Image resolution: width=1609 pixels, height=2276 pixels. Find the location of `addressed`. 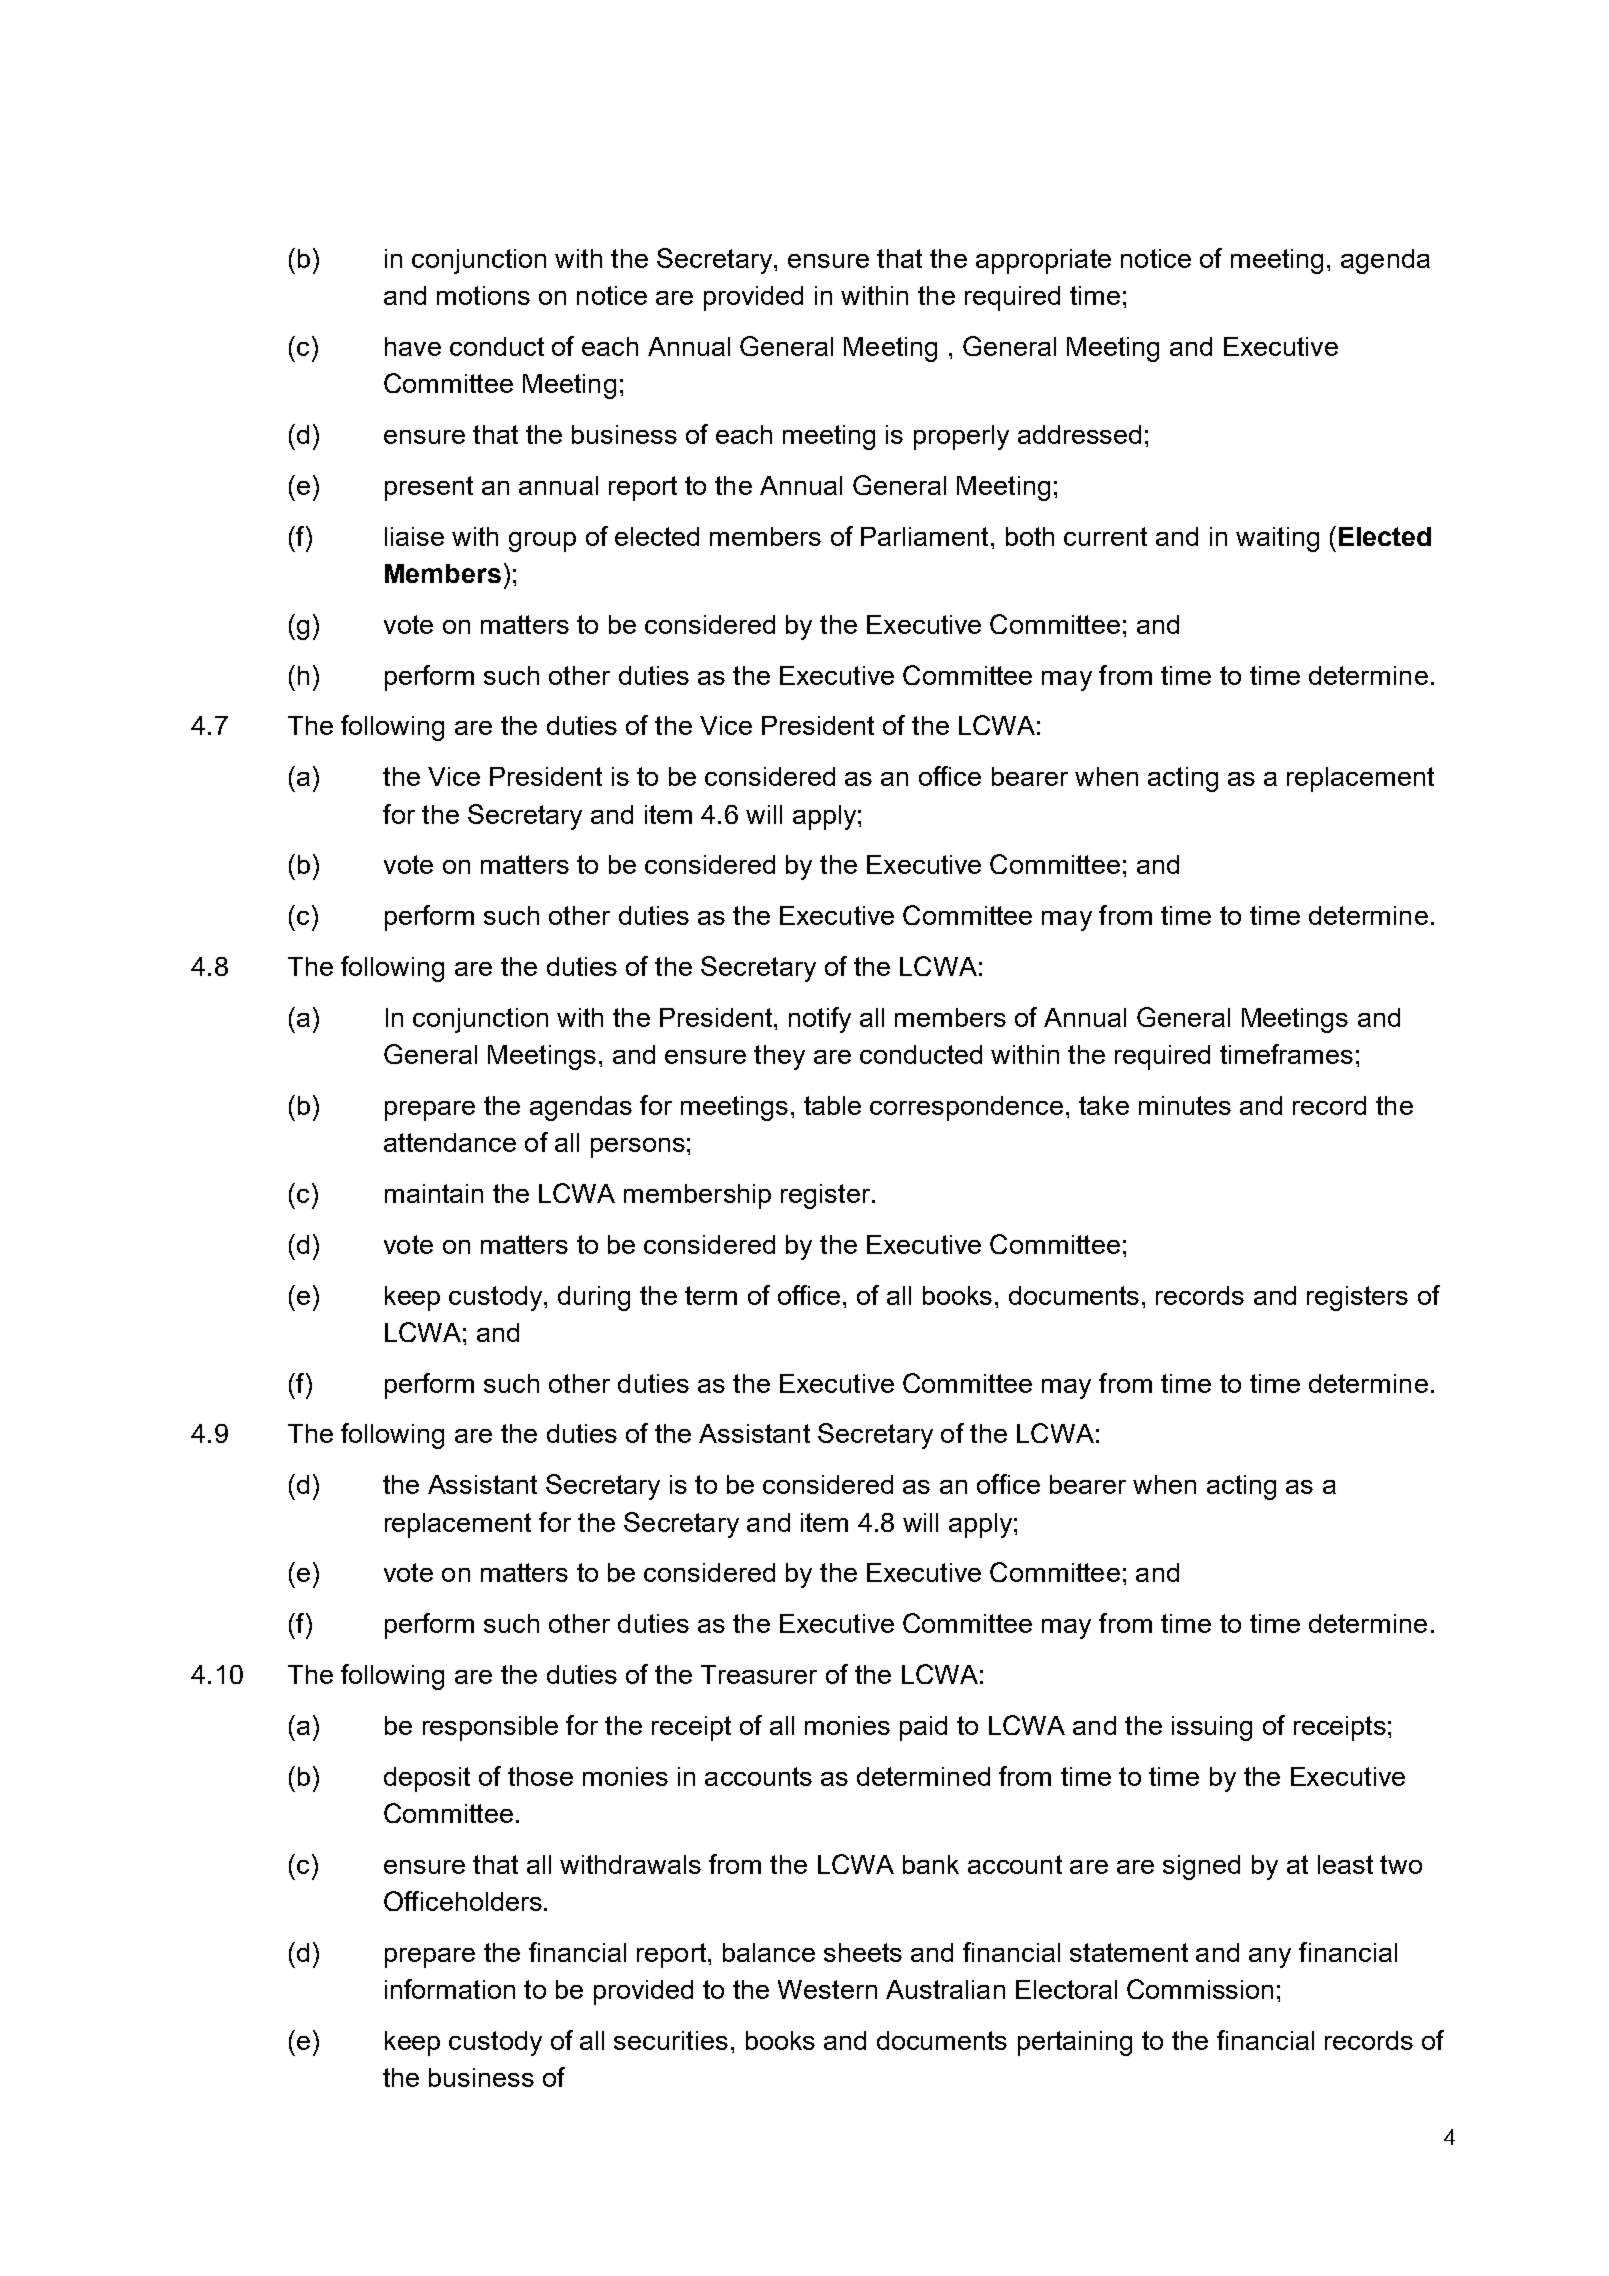

addressed is located at coordinates (1079, 434).
